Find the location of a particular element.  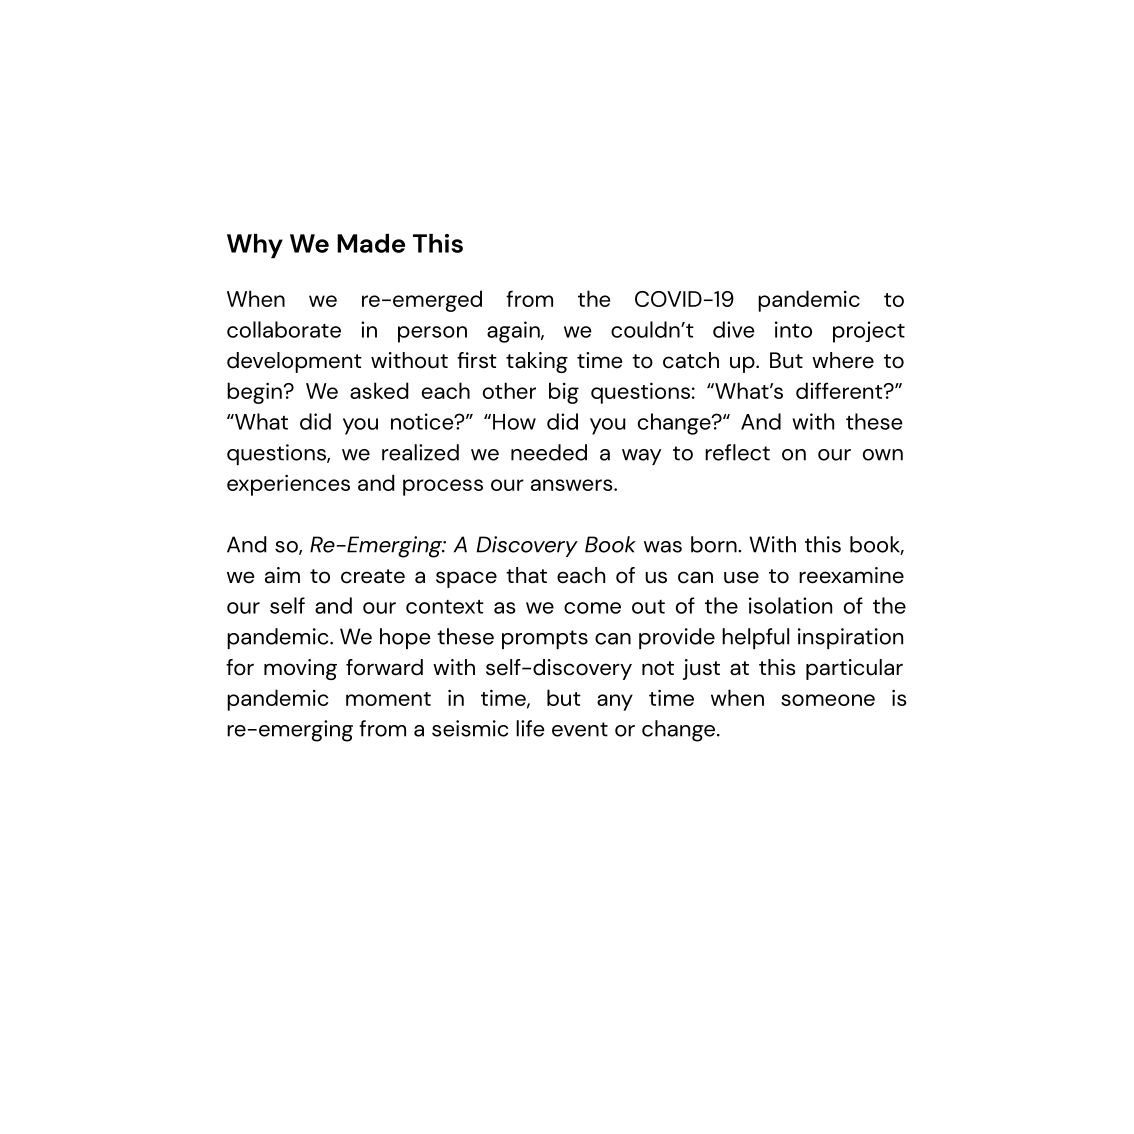

development is located at coordinates (294, 362).
